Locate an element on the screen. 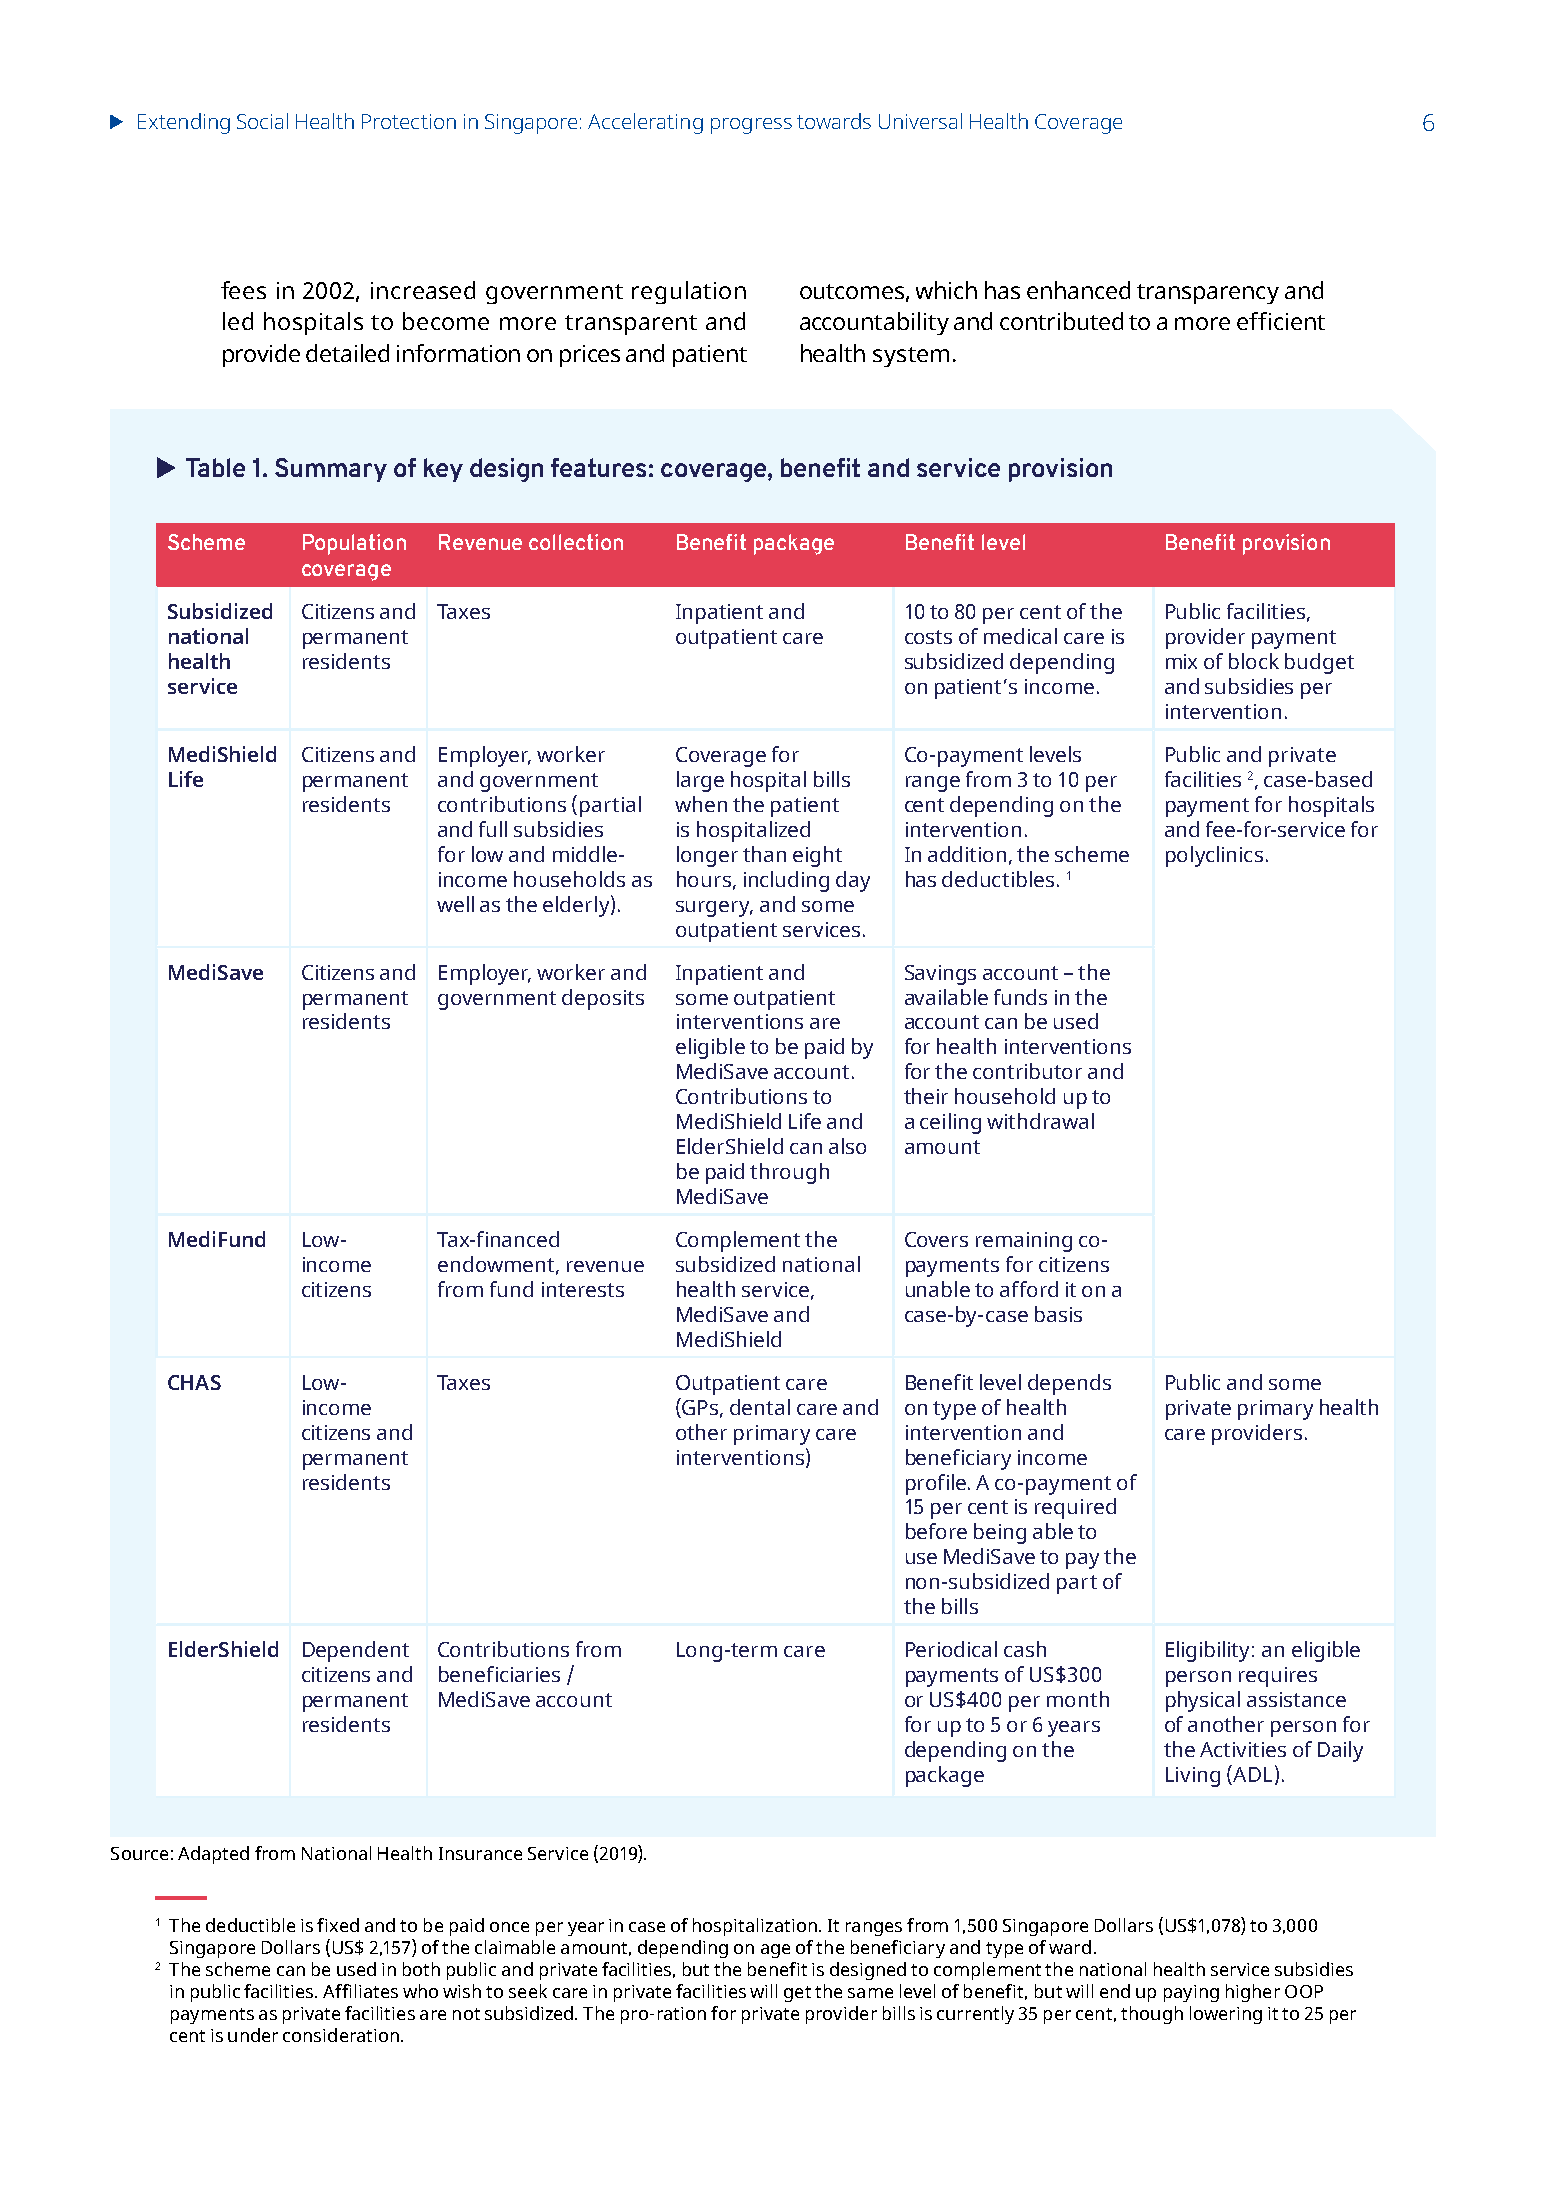 This screenshot has width=1546, height=2187. under is located at coordinates (253, 2035).
